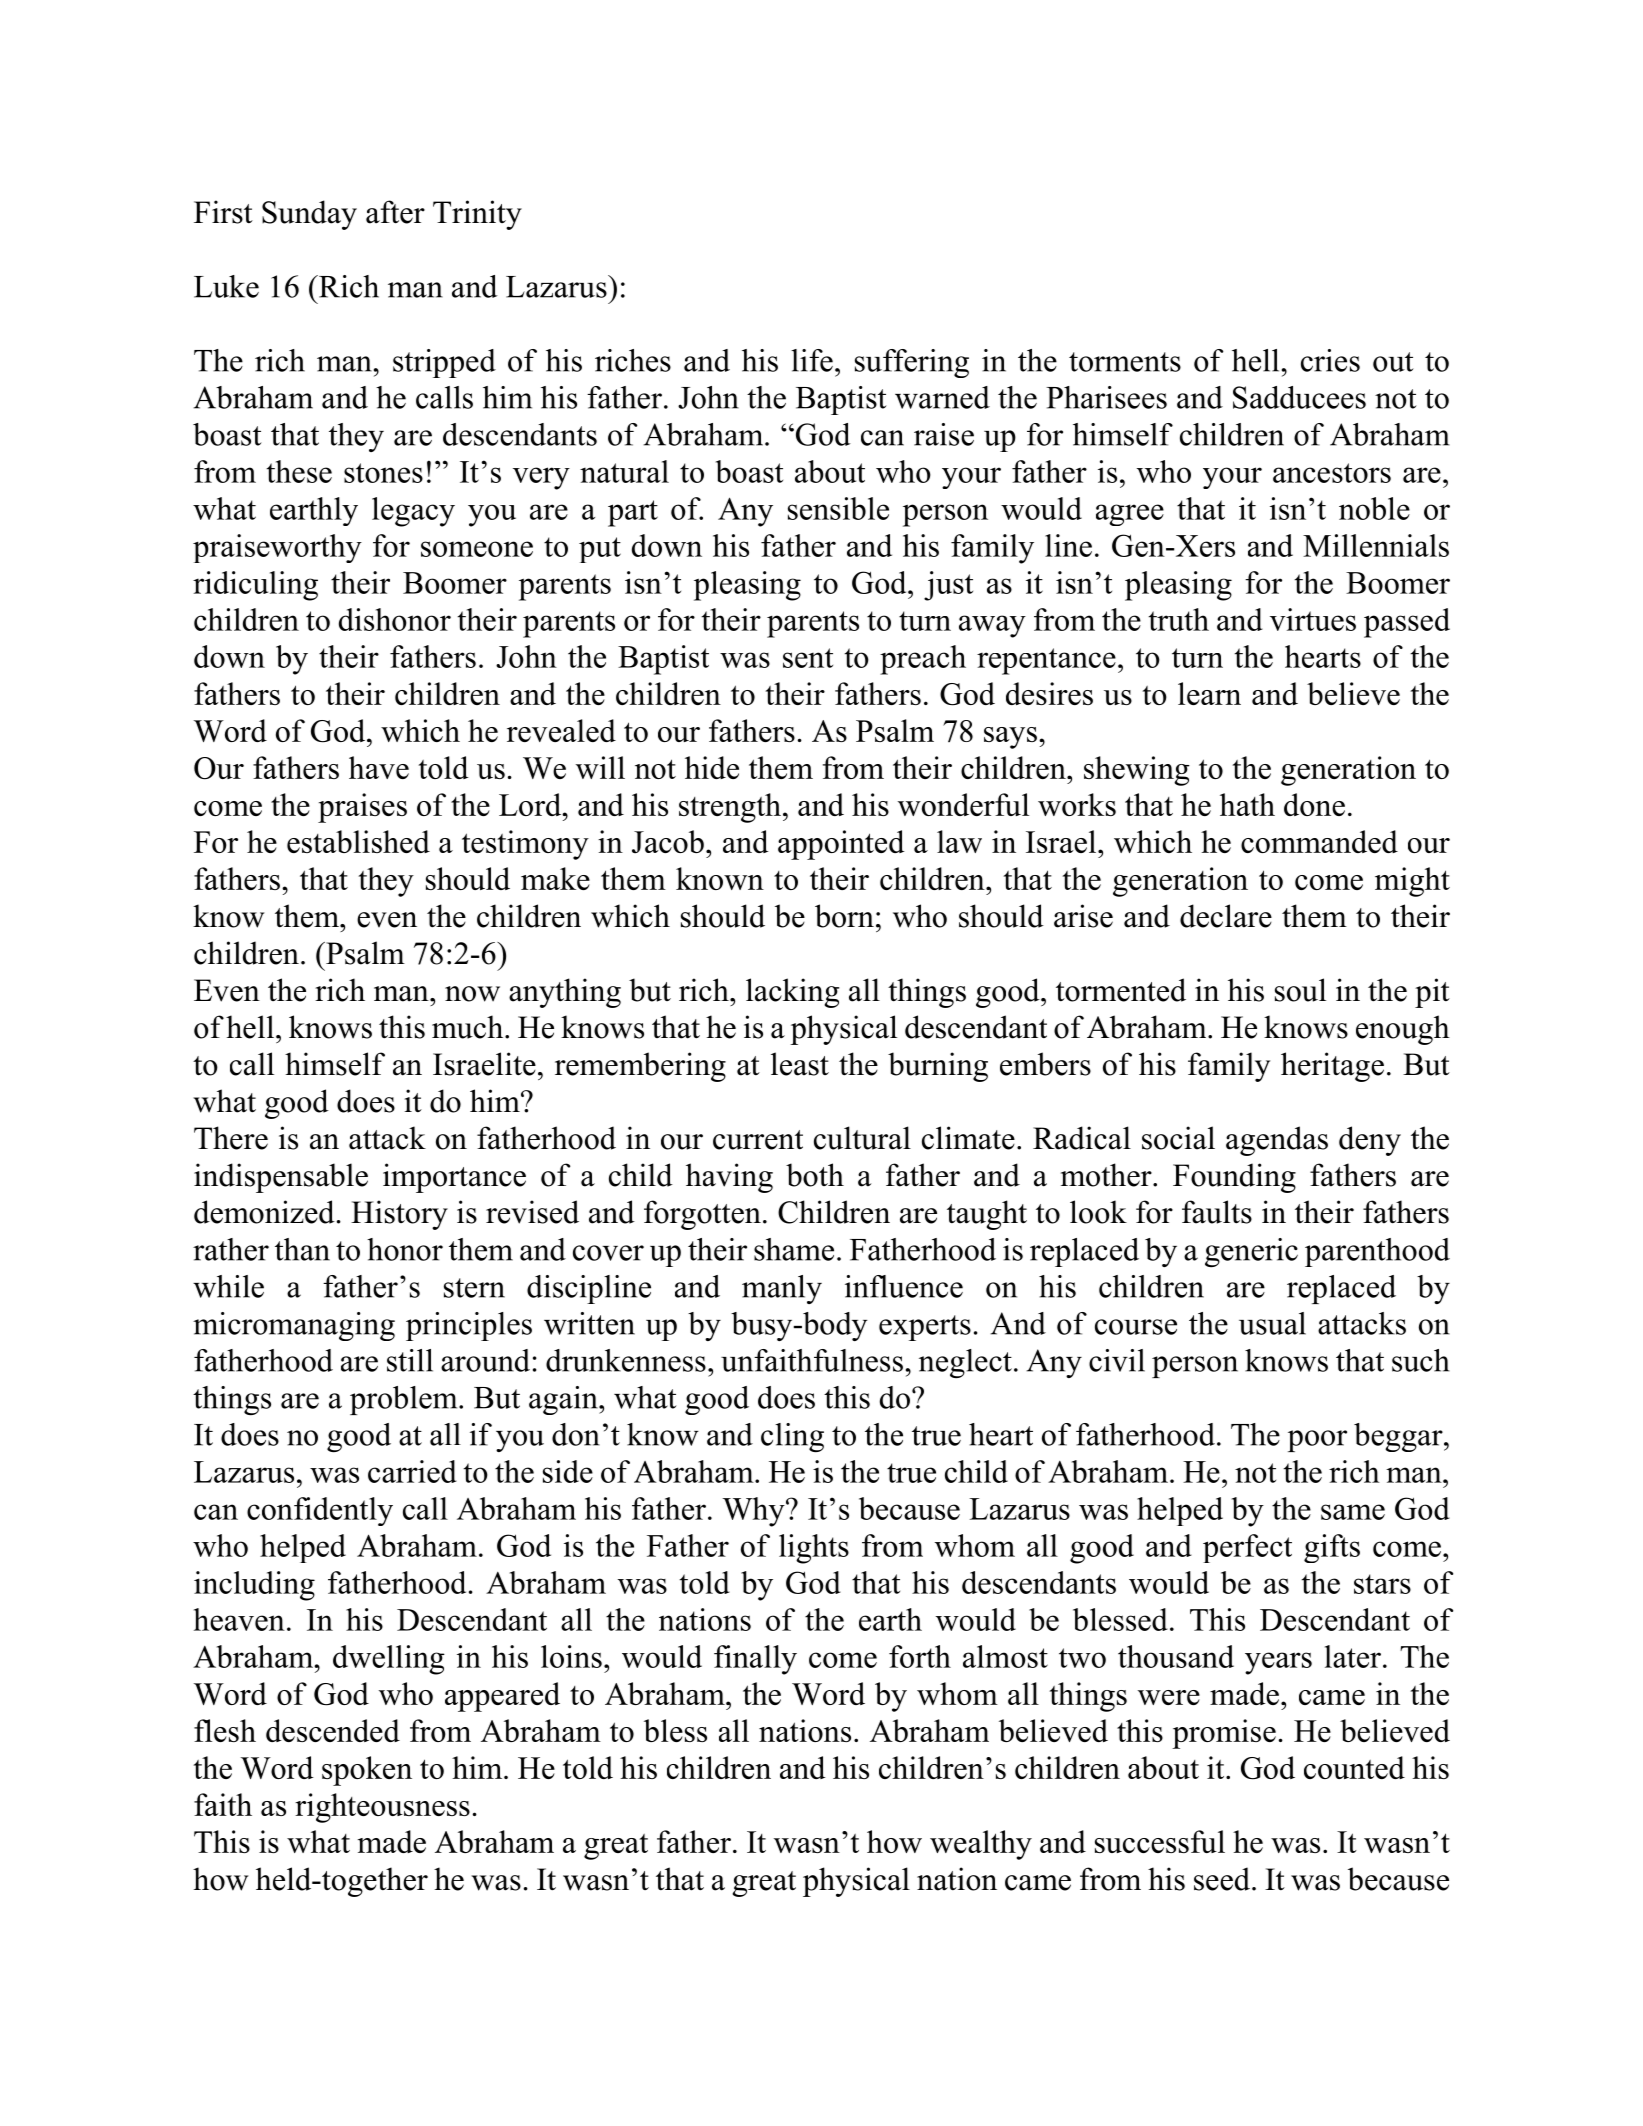  Describe the element at coordinates (395, 212) in the document. I see `after` at that location.
